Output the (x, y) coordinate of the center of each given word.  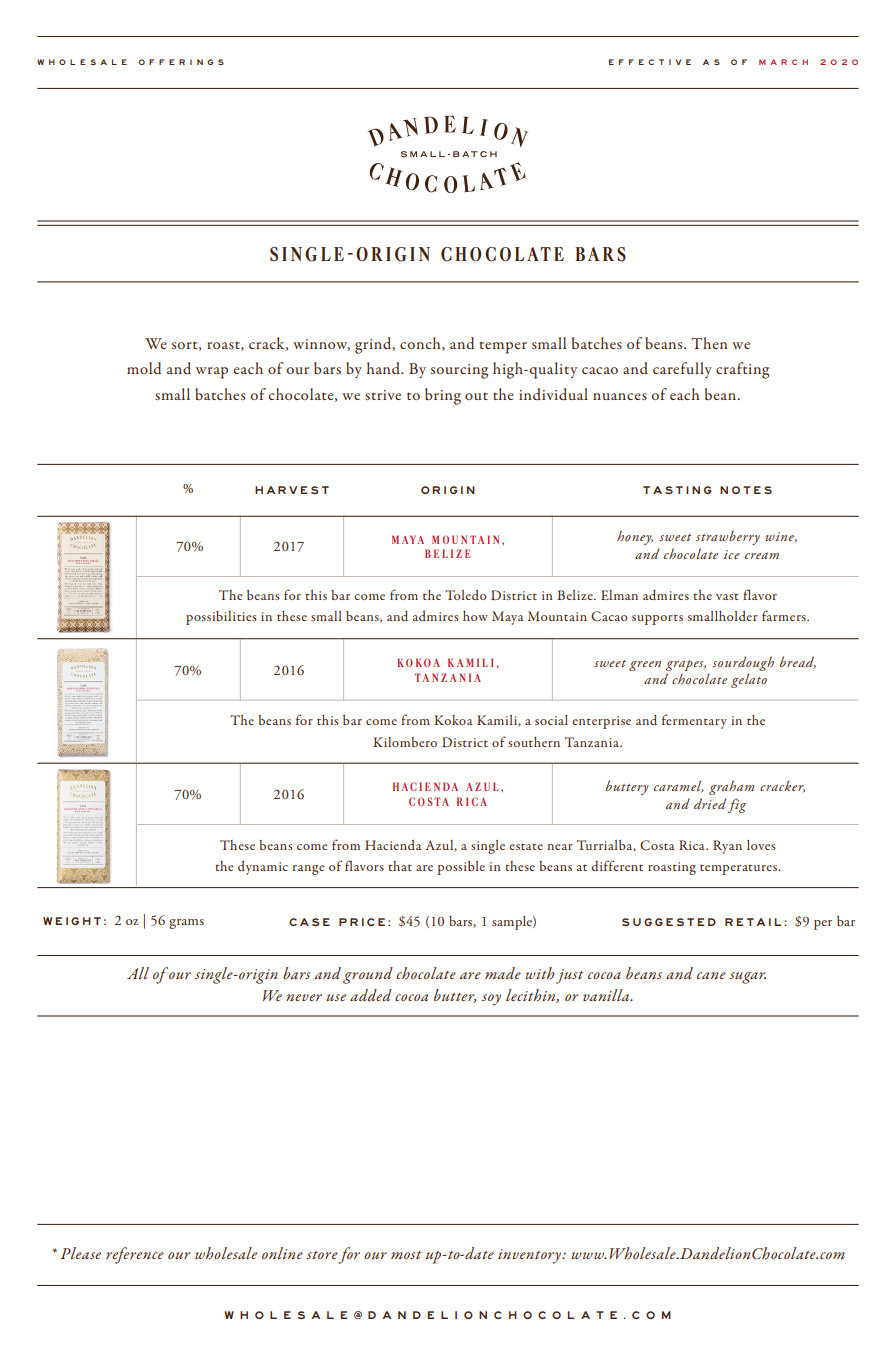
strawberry (728, 537)
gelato (749, 680)
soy (491, 1000)
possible (461, 868)
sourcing (459, 371)
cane (711, 975)
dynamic (263, 868)
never (304, 997)
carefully (682, 370)
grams (186, 924)
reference (135, 1255)
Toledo (465, 595)
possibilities (221, 618)
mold (144, 368)
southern (534, 742)
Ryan (727, 847)
